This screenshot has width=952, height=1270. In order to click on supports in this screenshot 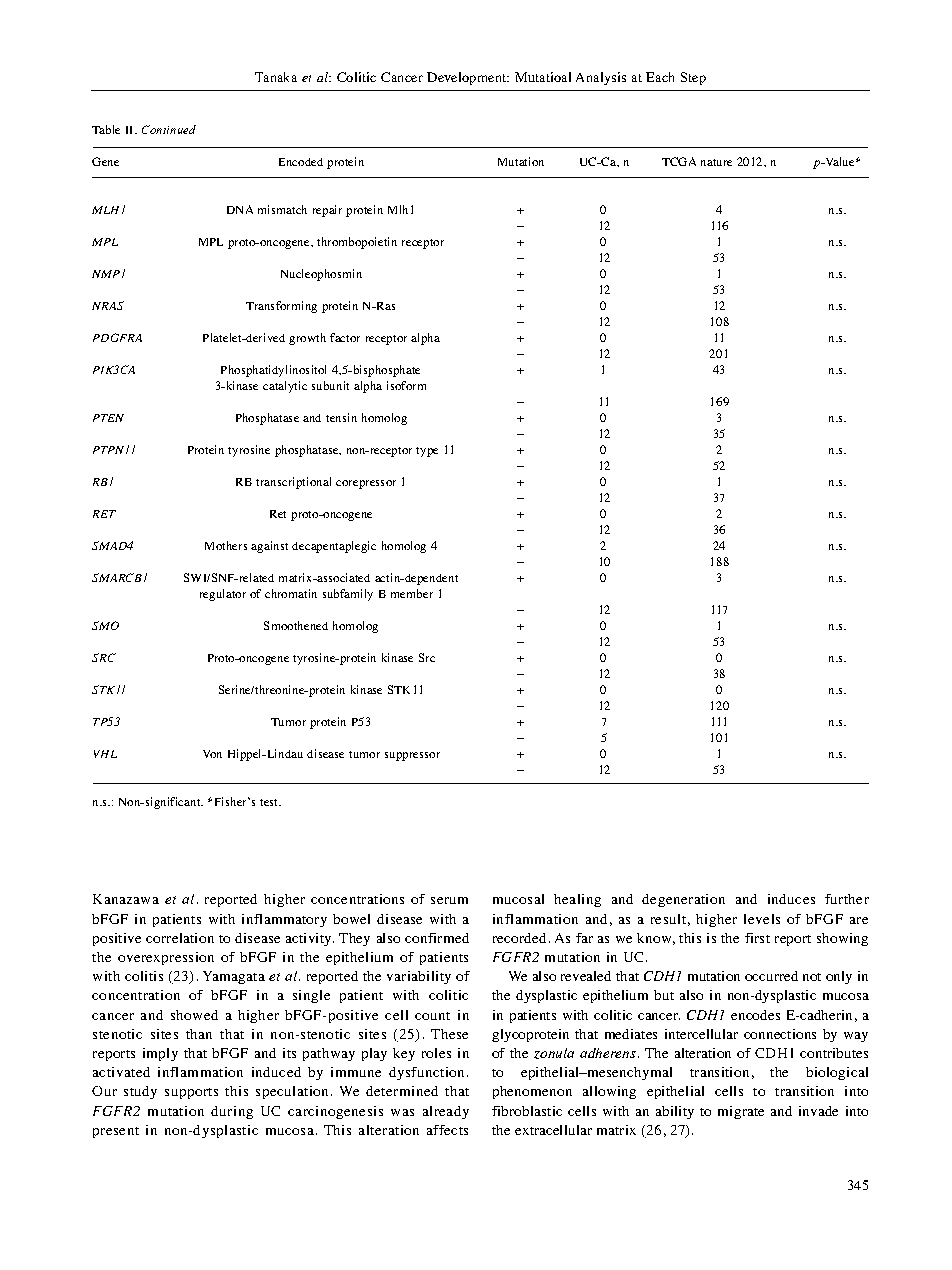, I will do `click(191, 1093)`.
